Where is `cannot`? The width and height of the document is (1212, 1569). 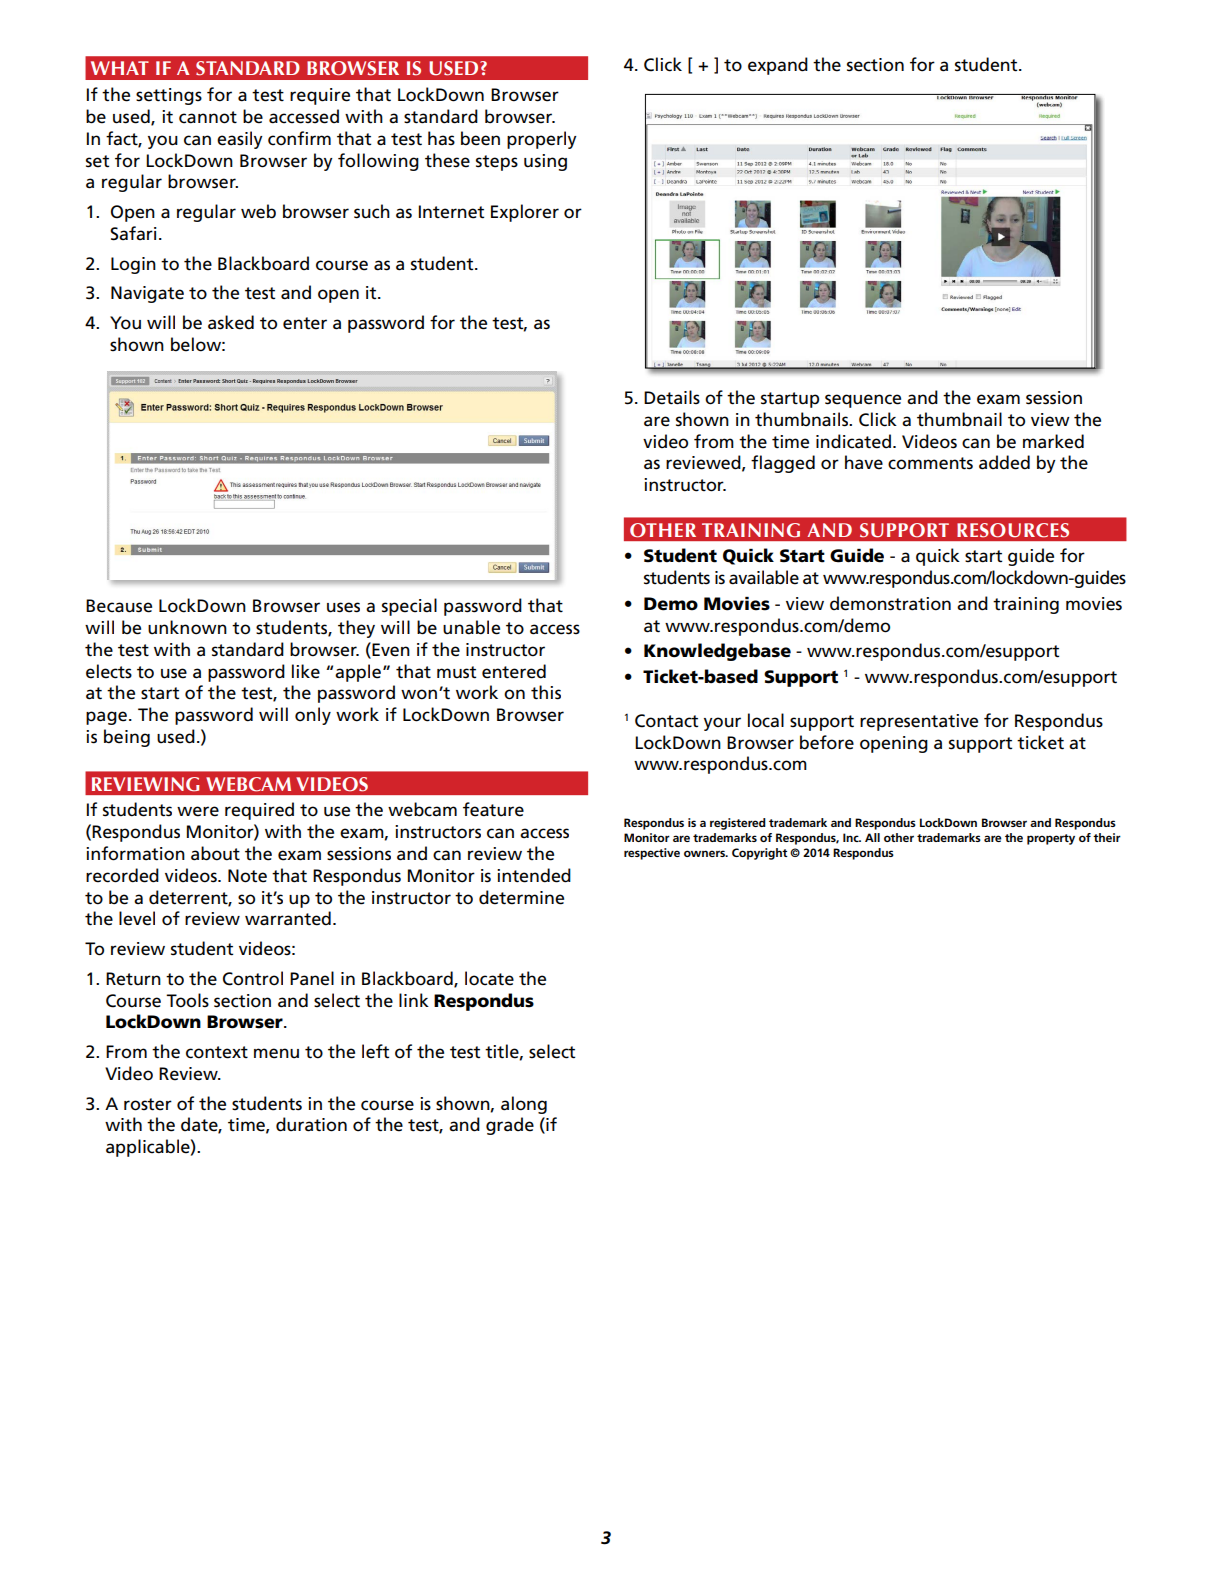
cannot is located at coordinates (208, 117).
